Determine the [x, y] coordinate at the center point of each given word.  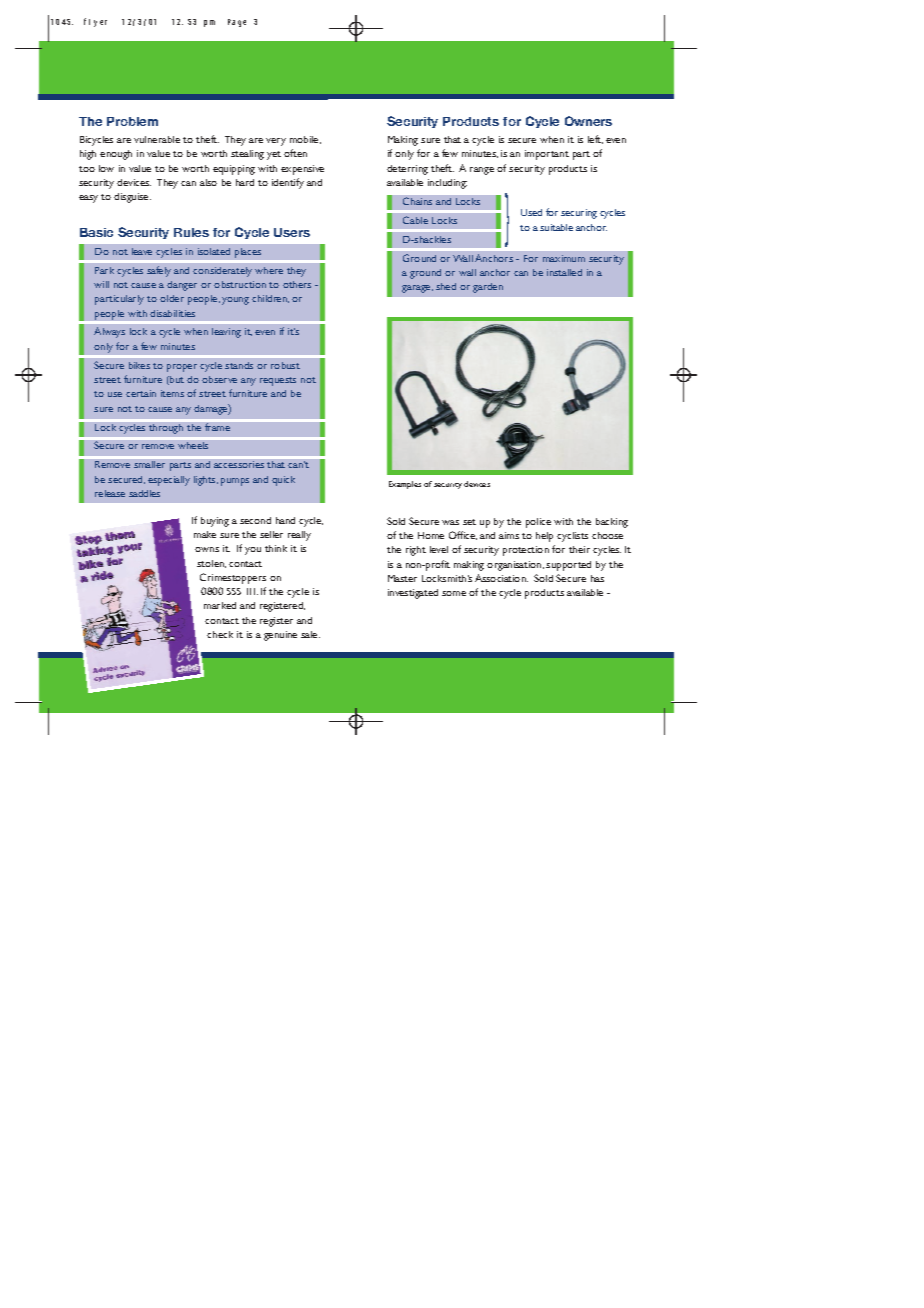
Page [237, 23]
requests [278, 381]
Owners [588, 121]
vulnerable [157, 139]
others [297, 284]
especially [169, 481]
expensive [302, 170]
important [547, 155]
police [538, 523]
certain [141, 393]
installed [564, 272]
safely [159, 271]
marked [220, 605]
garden [488, 288]
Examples [405, 485]
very [276, 142]
